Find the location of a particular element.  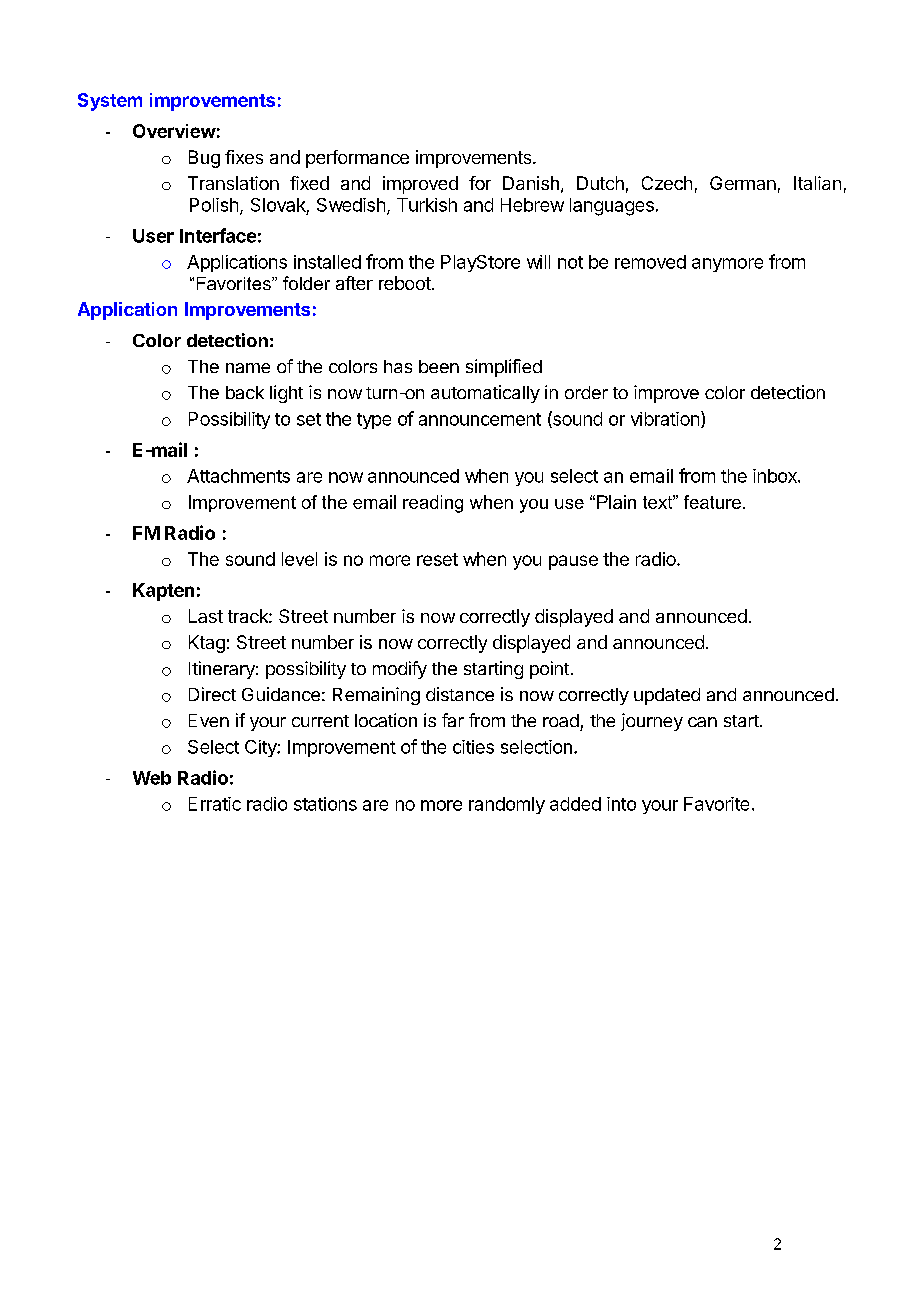

removed is located at coordinates (650, 262).
